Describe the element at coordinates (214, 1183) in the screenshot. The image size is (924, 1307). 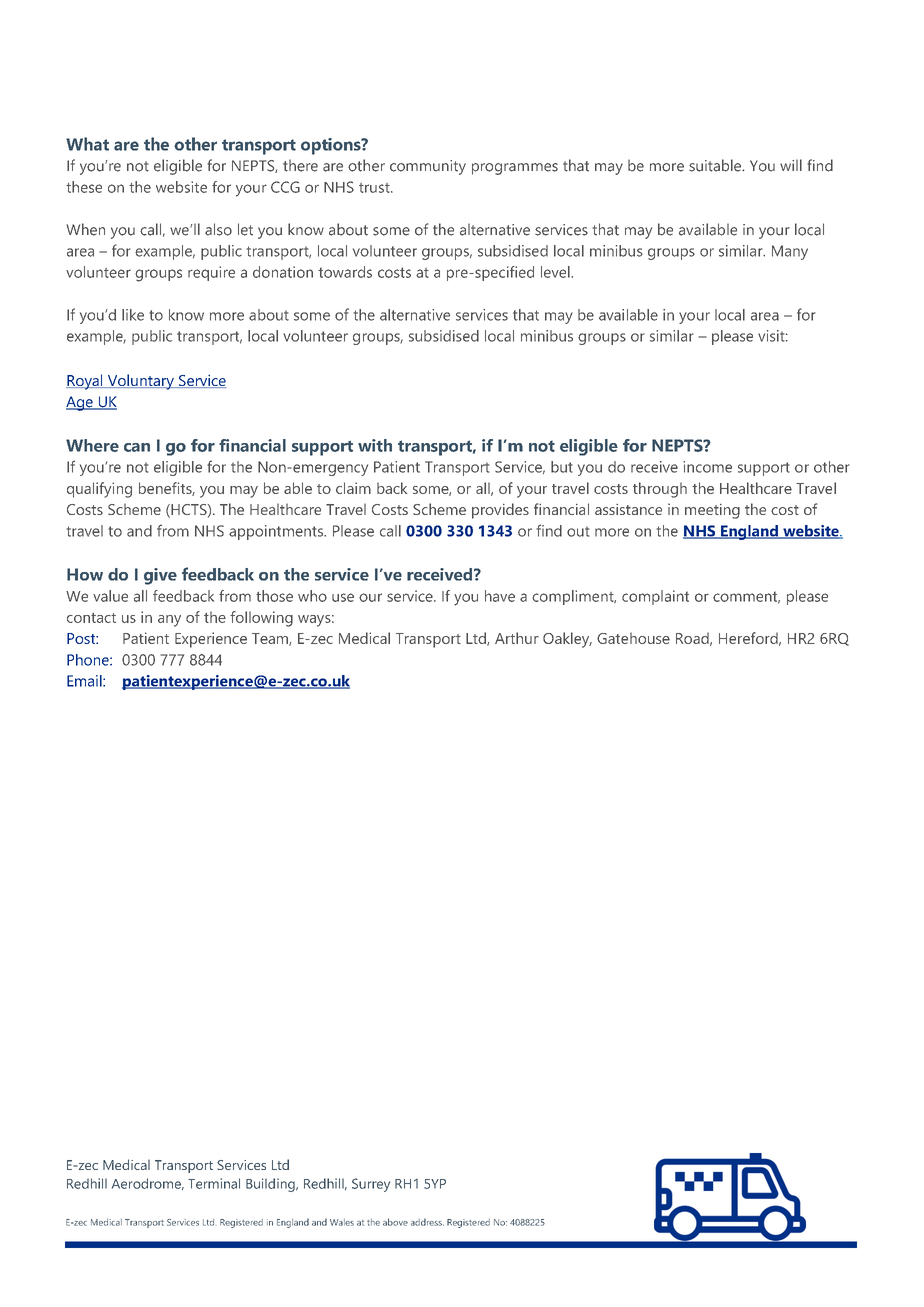
I see `Terminal` at that location.
